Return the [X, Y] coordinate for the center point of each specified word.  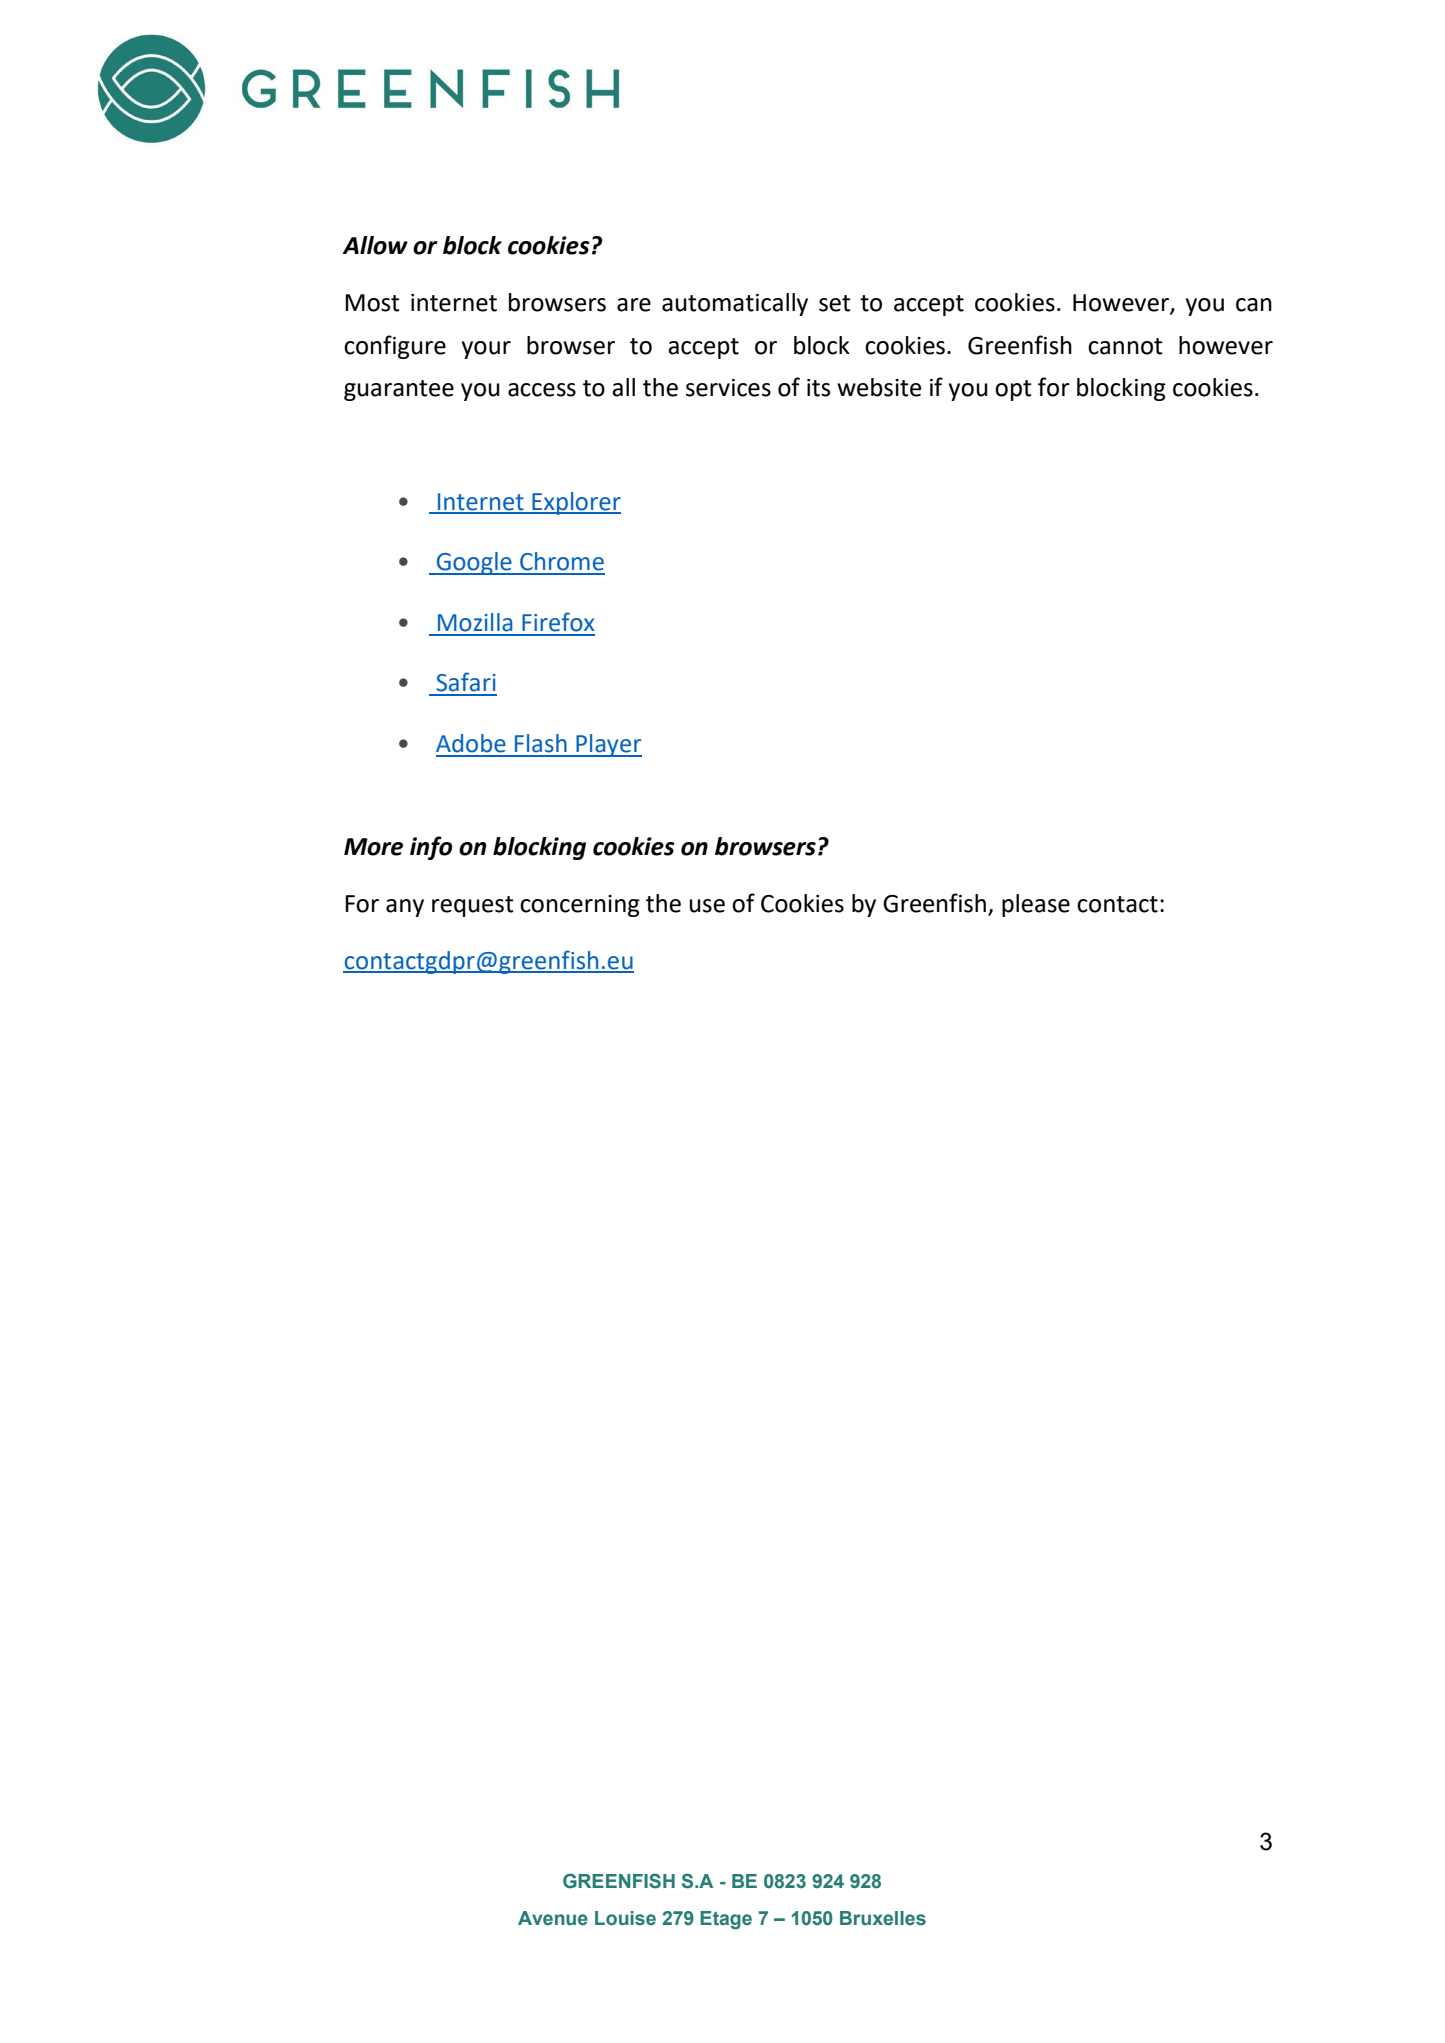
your [486, 350]
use [707, 906]
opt [1013, 390]
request [473, 906]
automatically [735, 304]
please [1036, 905]
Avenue [553, 1918]
